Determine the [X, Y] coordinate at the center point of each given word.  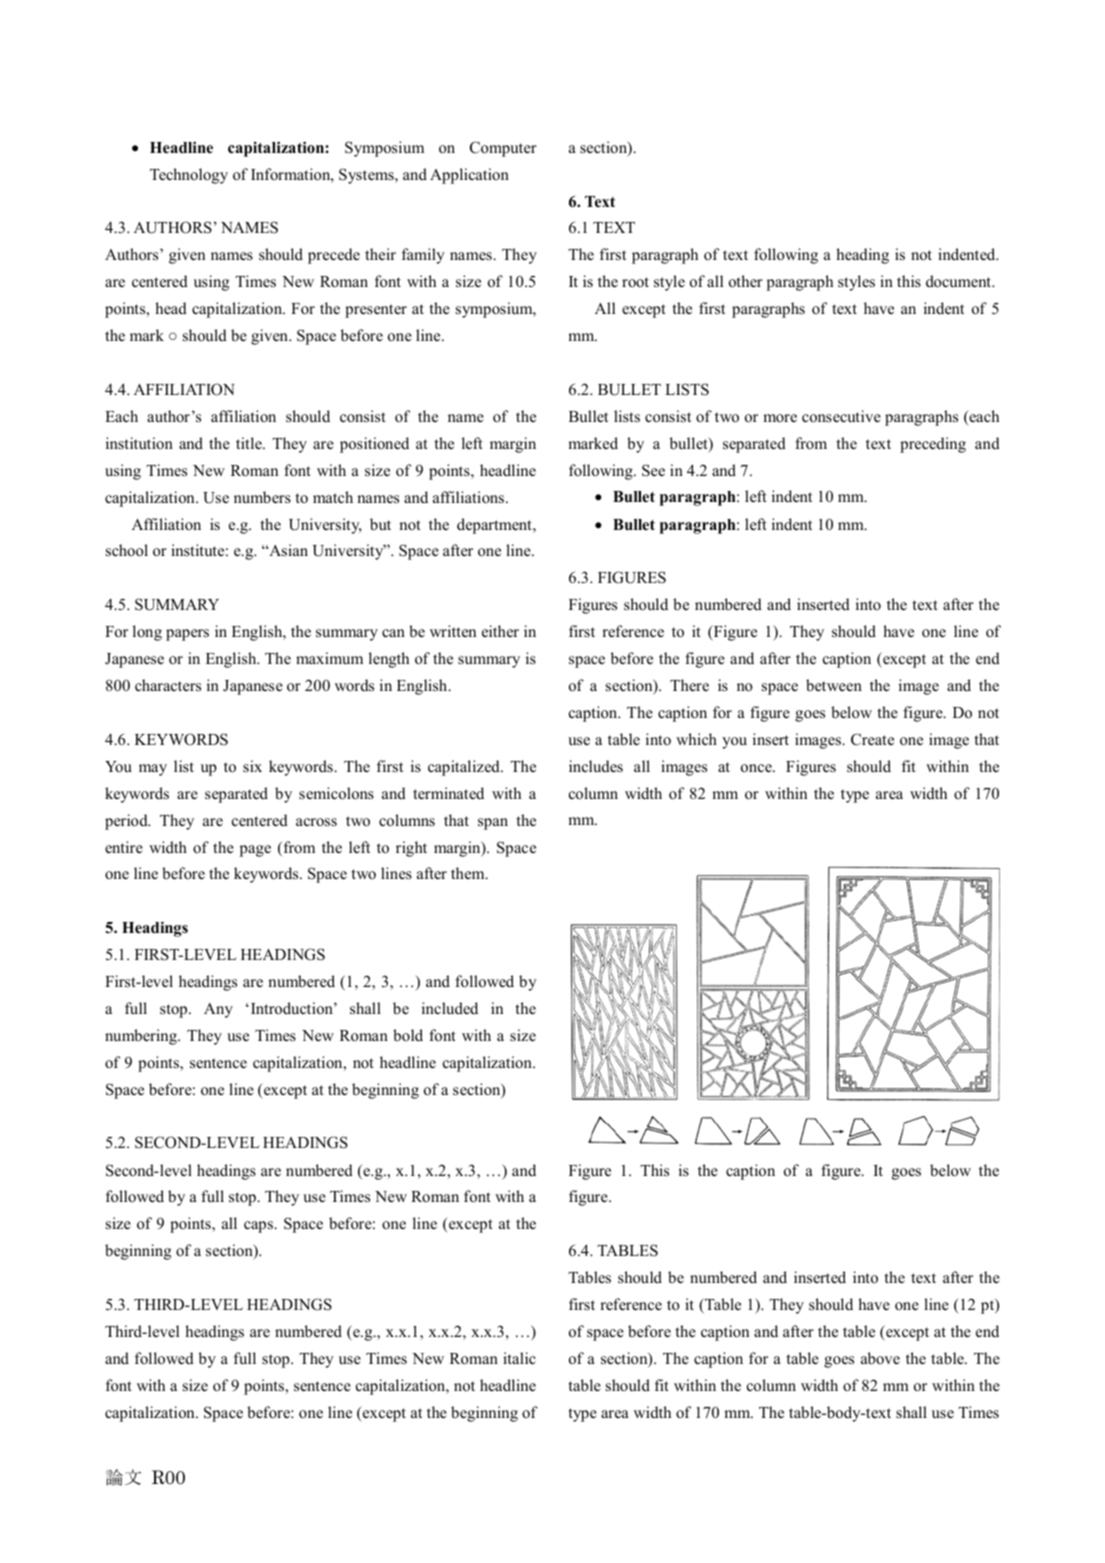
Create [872, 739]
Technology [189, 176]
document [960, 281]
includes [596, 766]
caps [259, 1227]
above [880, 1358]
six [252, 766]
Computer [503, 149]
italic [519, 1358]
